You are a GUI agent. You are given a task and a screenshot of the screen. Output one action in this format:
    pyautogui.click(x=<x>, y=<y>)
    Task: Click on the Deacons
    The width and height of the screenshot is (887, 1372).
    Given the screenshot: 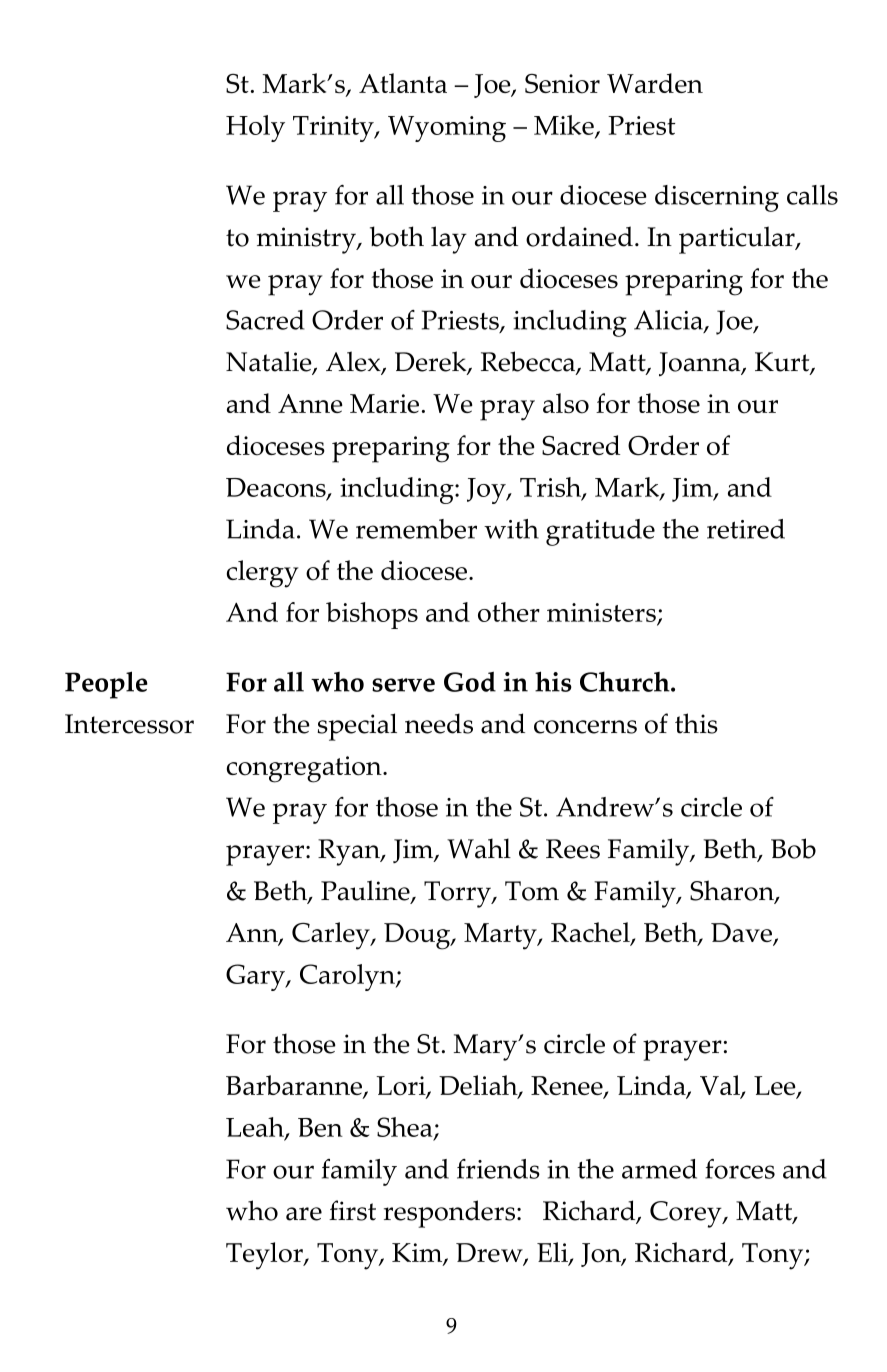 What is the action you would take?
    pyautogui.click(x=277, y=489)
